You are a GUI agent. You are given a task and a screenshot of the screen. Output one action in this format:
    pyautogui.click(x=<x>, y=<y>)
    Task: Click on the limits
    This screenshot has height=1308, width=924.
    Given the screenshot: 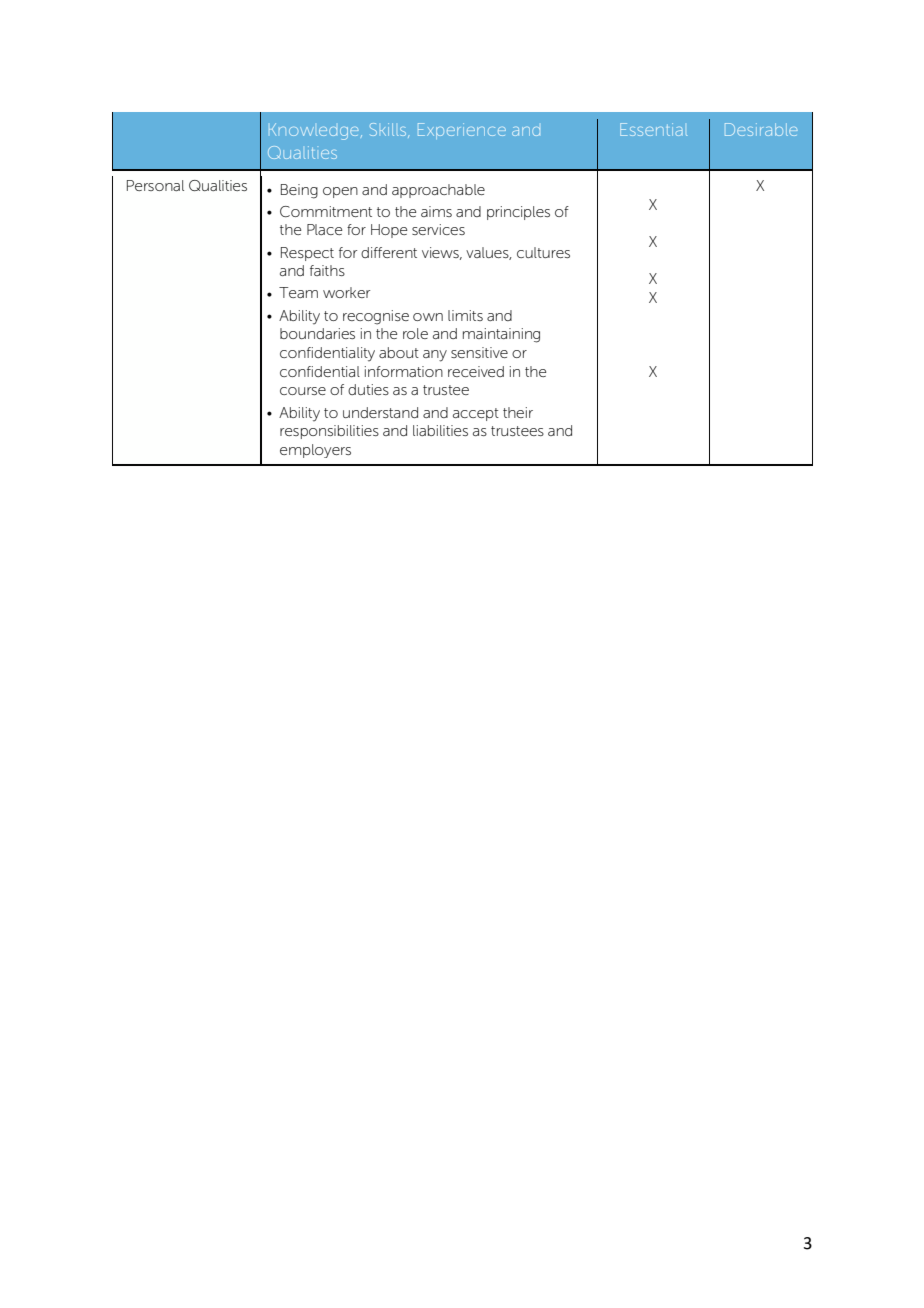 What is the action you would take?
    pyautogui.click(x=465, y=315)
